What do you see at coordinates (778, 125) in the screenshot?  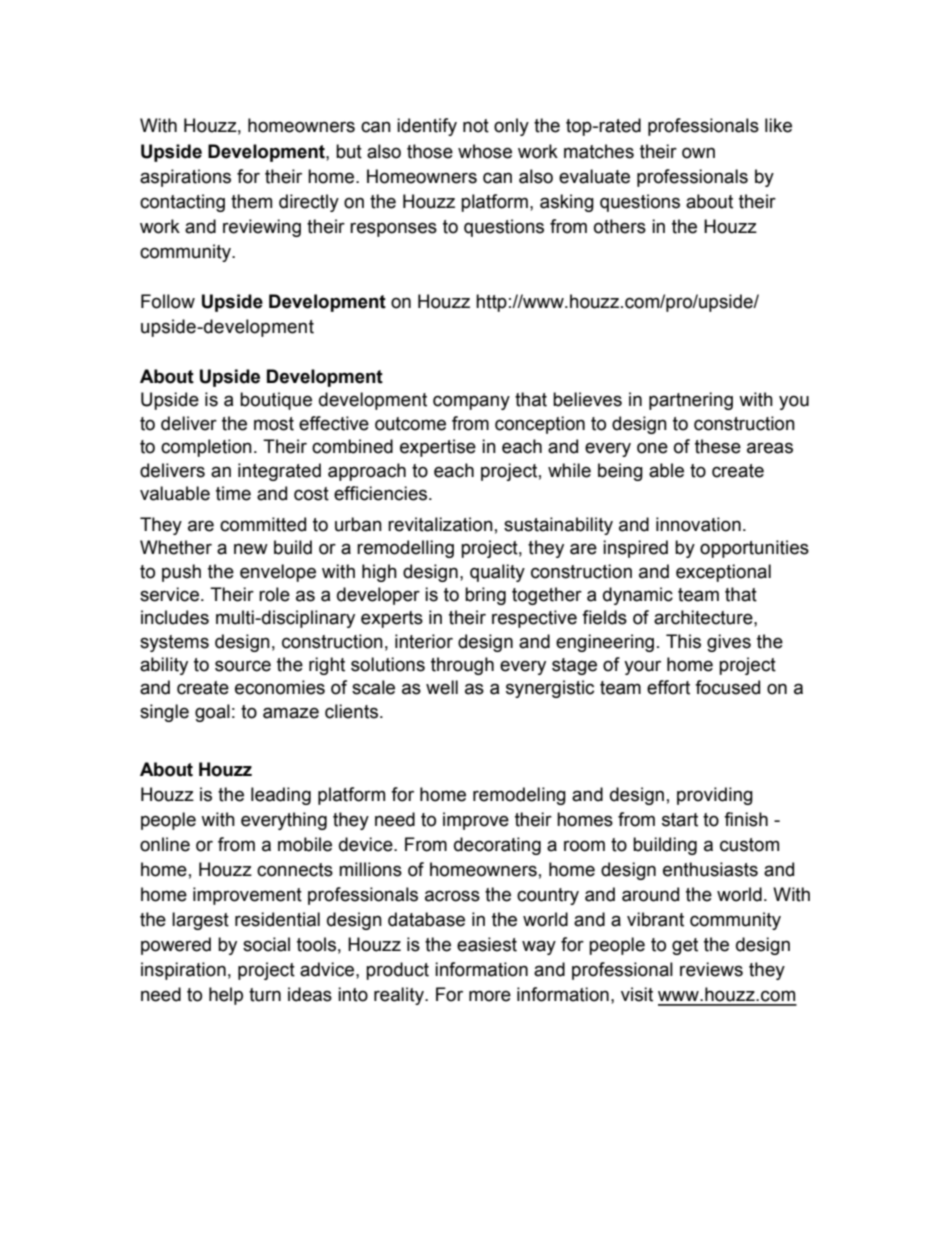 I see `like` at bounding box center [778, 125].
